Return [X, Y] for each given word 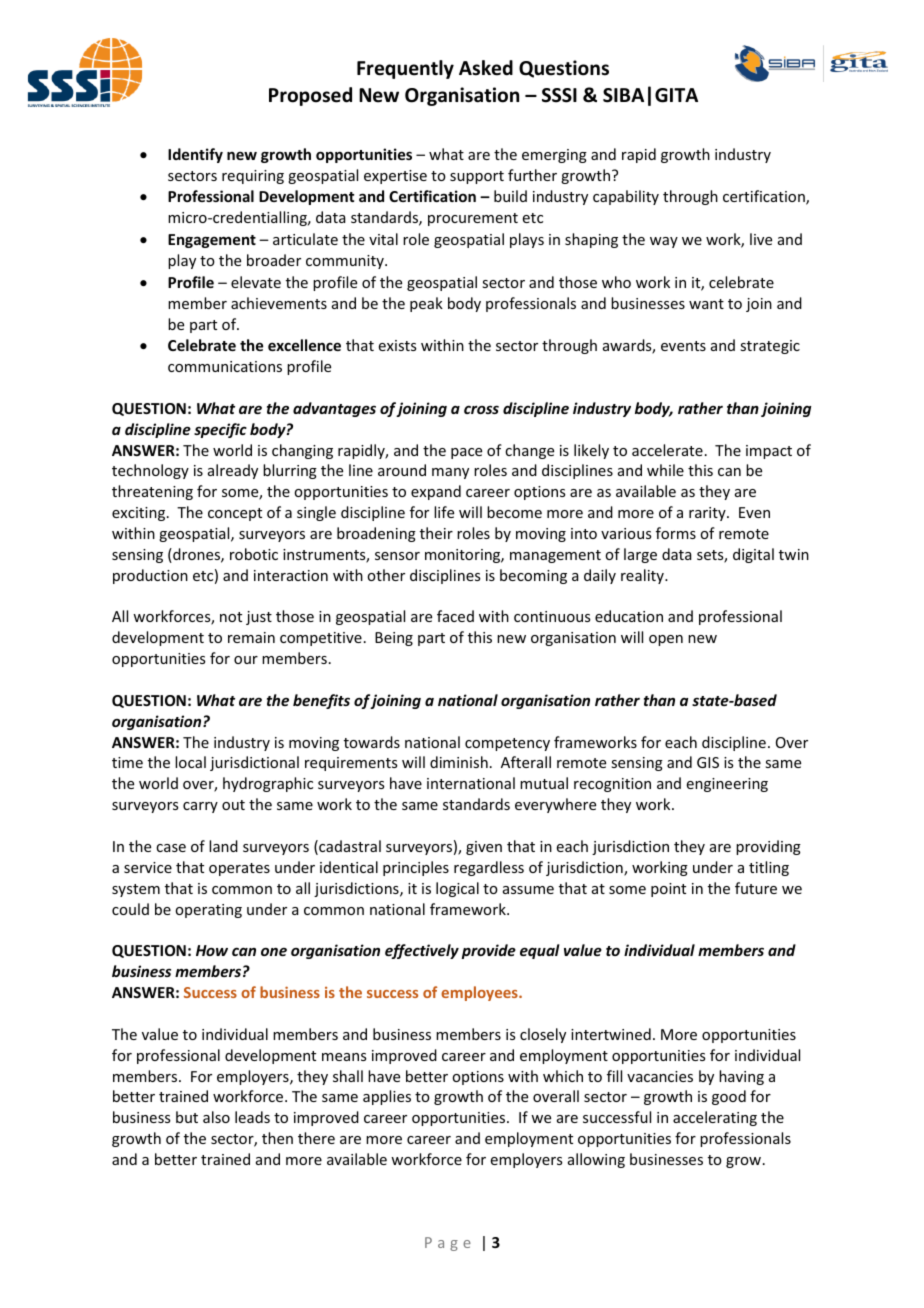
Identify [195, 155]
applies [387, 1097]
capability [626, 197]
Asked [486, 68]
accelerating [715, 1118]
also [216, 1117]
